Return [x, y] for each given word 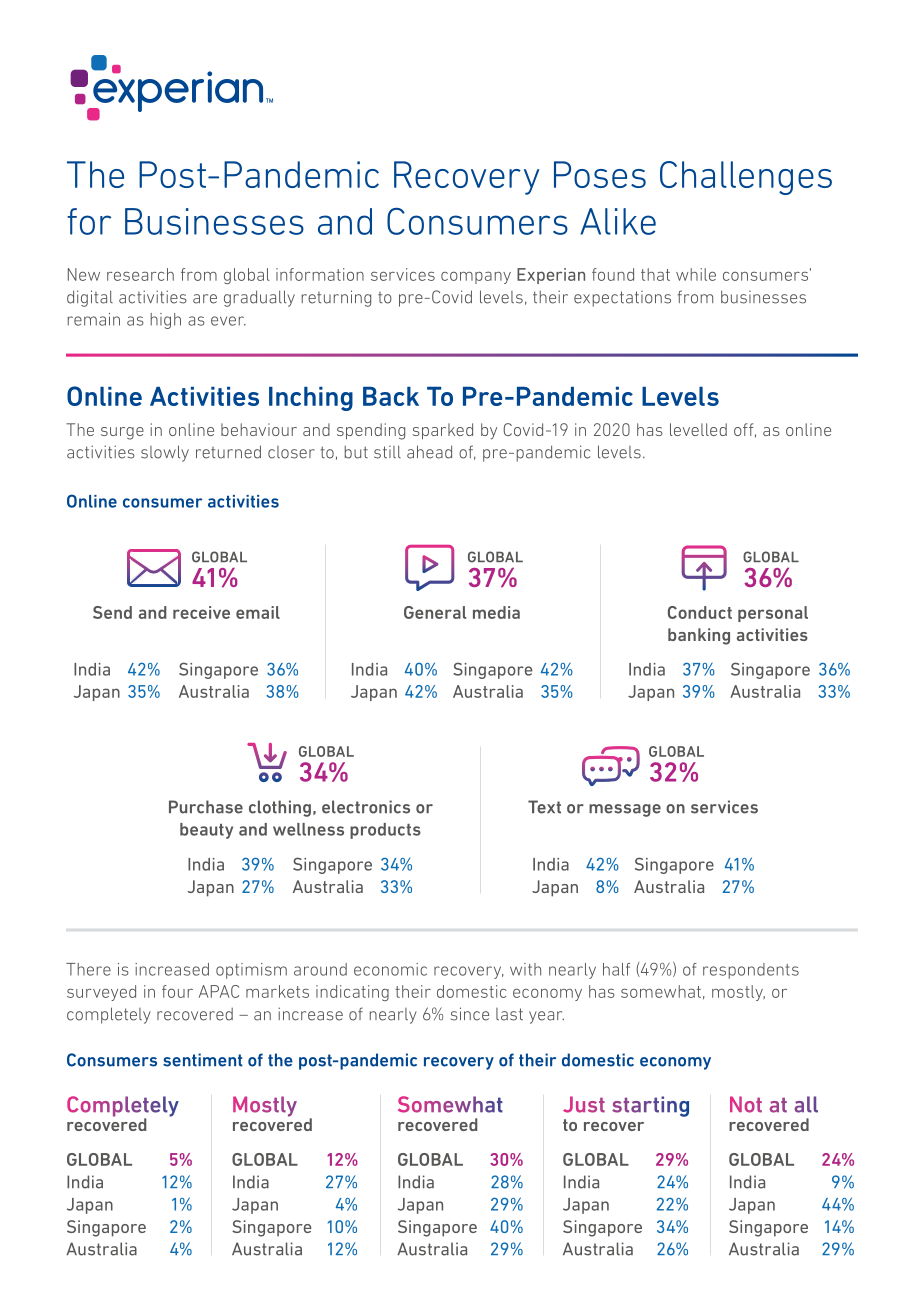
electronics [366, 807]
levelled [698, 429]
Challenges [746, 178]
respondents [751, 971]
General [435, 612]
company [476, 277]
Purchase [206, 807]
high [166, 321]
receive [201, 612]
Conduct [700, 612]
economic [390, 969]
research [140, 274]
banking [699, 636]
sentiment [203, 1060]
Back [391, 396]
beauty [206, 831]
